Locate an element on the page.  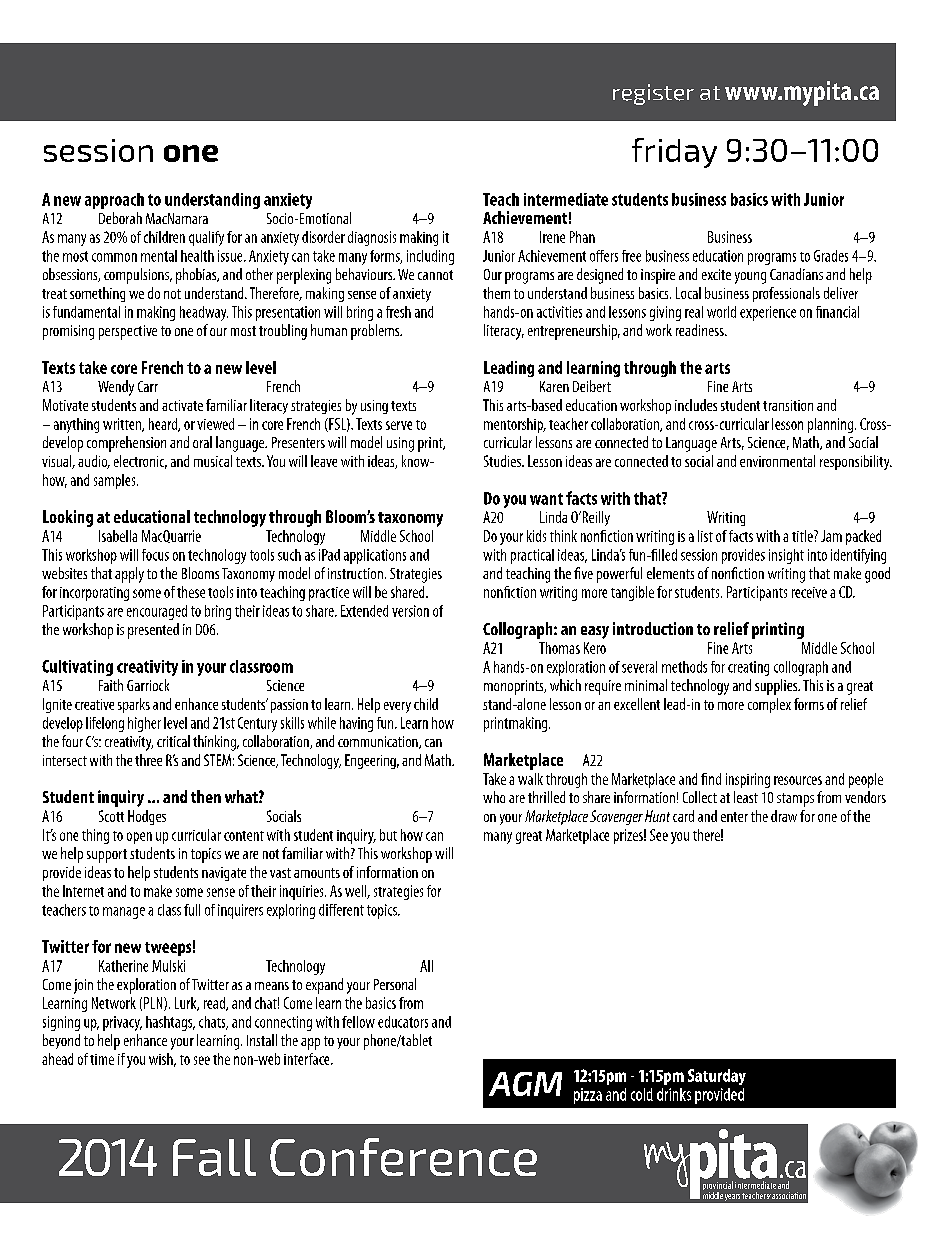
approach is located at coordinates (114, 201).
